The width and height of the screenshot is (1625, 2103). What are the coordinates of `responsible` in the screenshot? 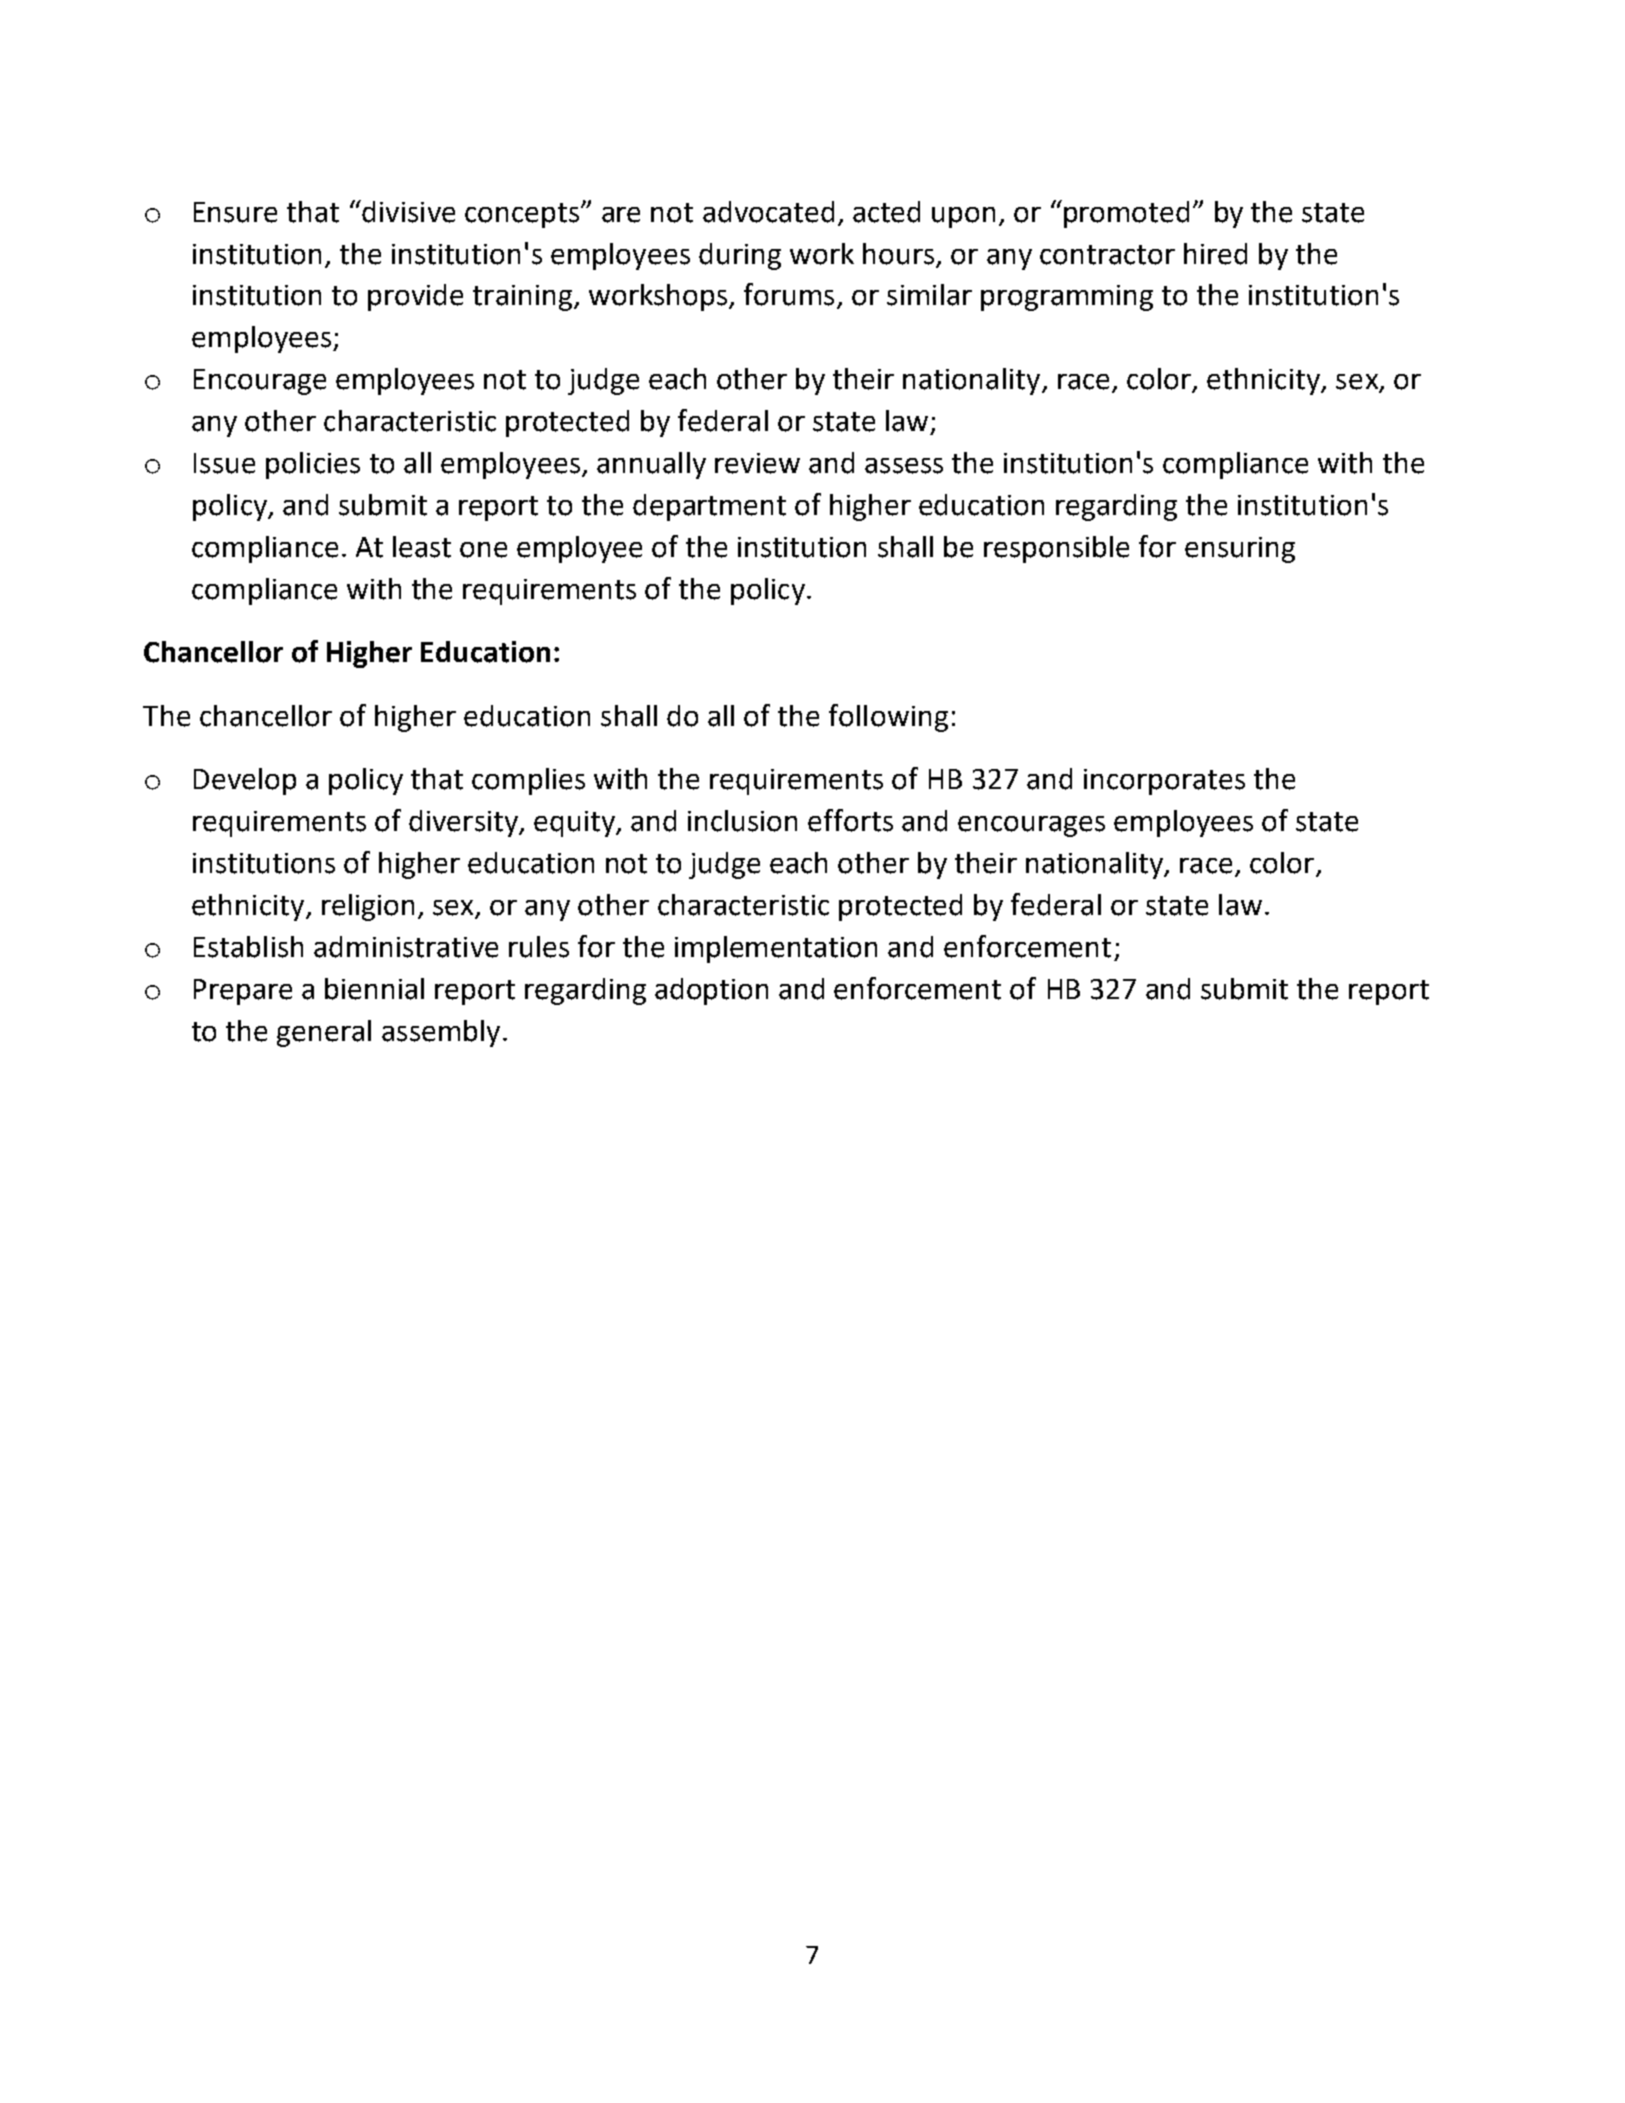 It's located at (1056, 549).
